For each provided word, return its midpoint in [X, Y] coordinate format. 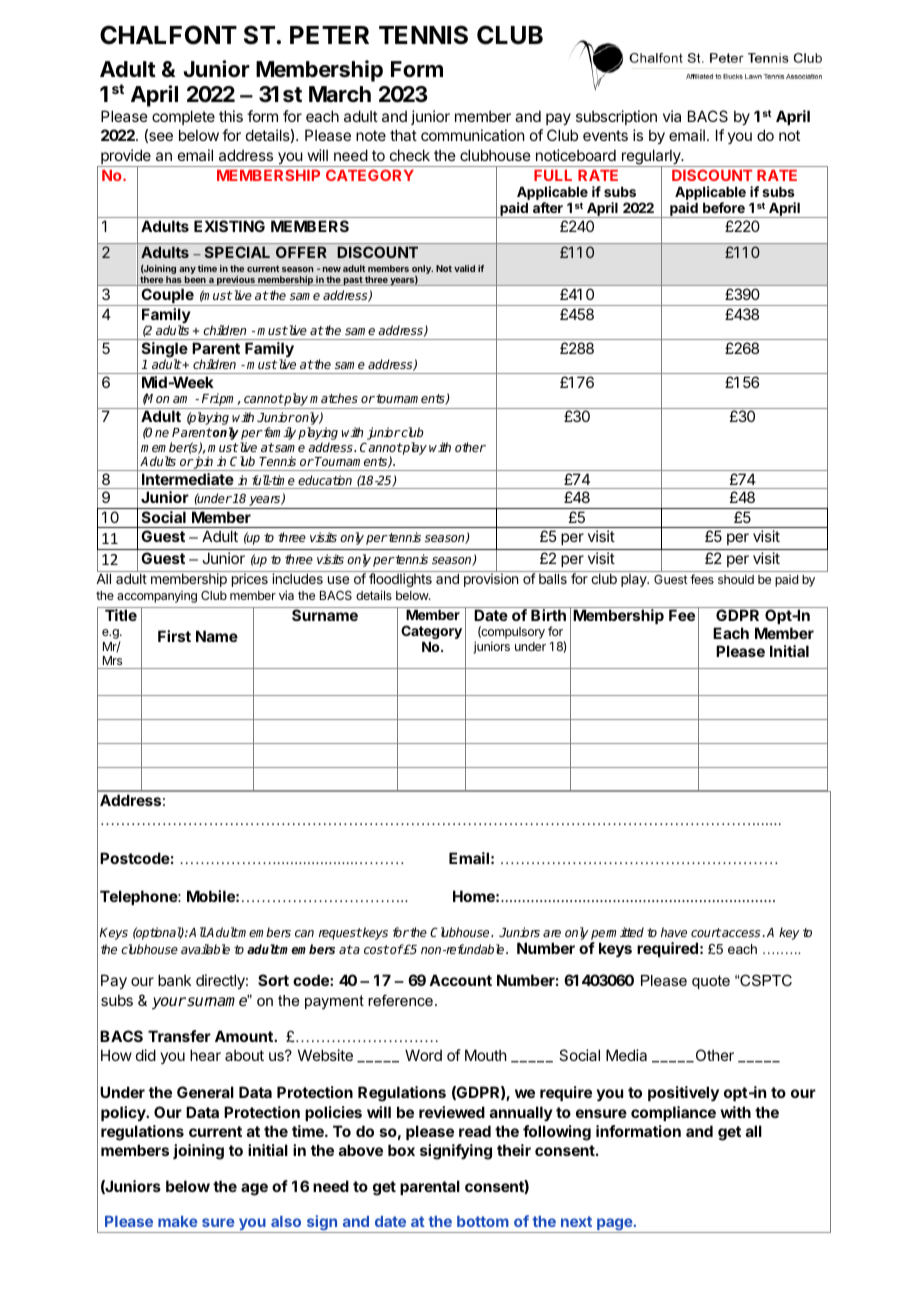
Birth [548, 615]
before [724, 207]
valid [464, 268]
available [205, 949]
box [401, 1150]
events [605, 135]
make [178, 1221]
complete [183, 117]
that [403, 135]
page [614, 1225]
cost [376, 949]
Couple [167, 297]
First [174, 636]
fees [702, 579]
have [674, 932]
